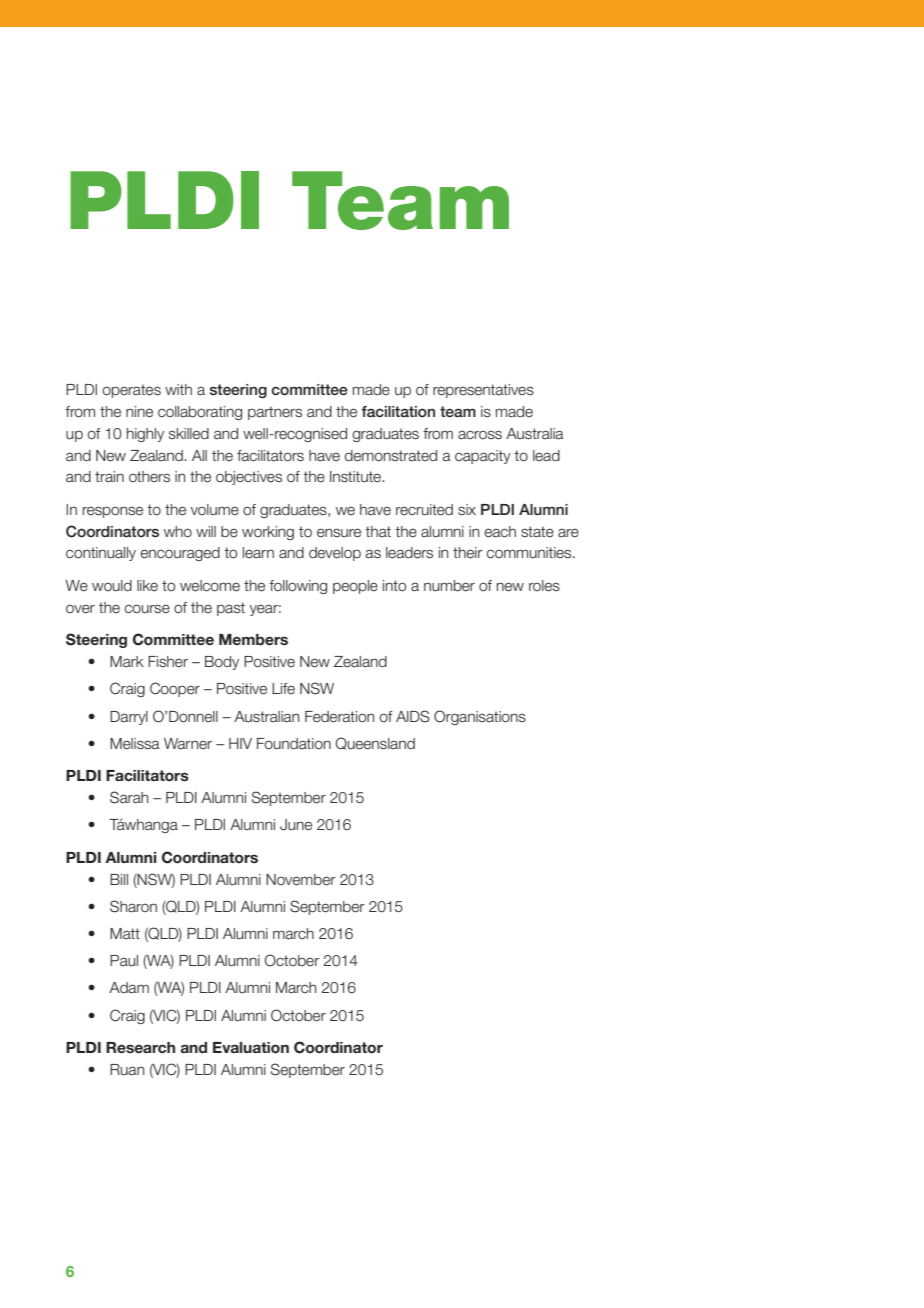 This document has height=1308, width=924. I want to click on June, so click(296, 825).
